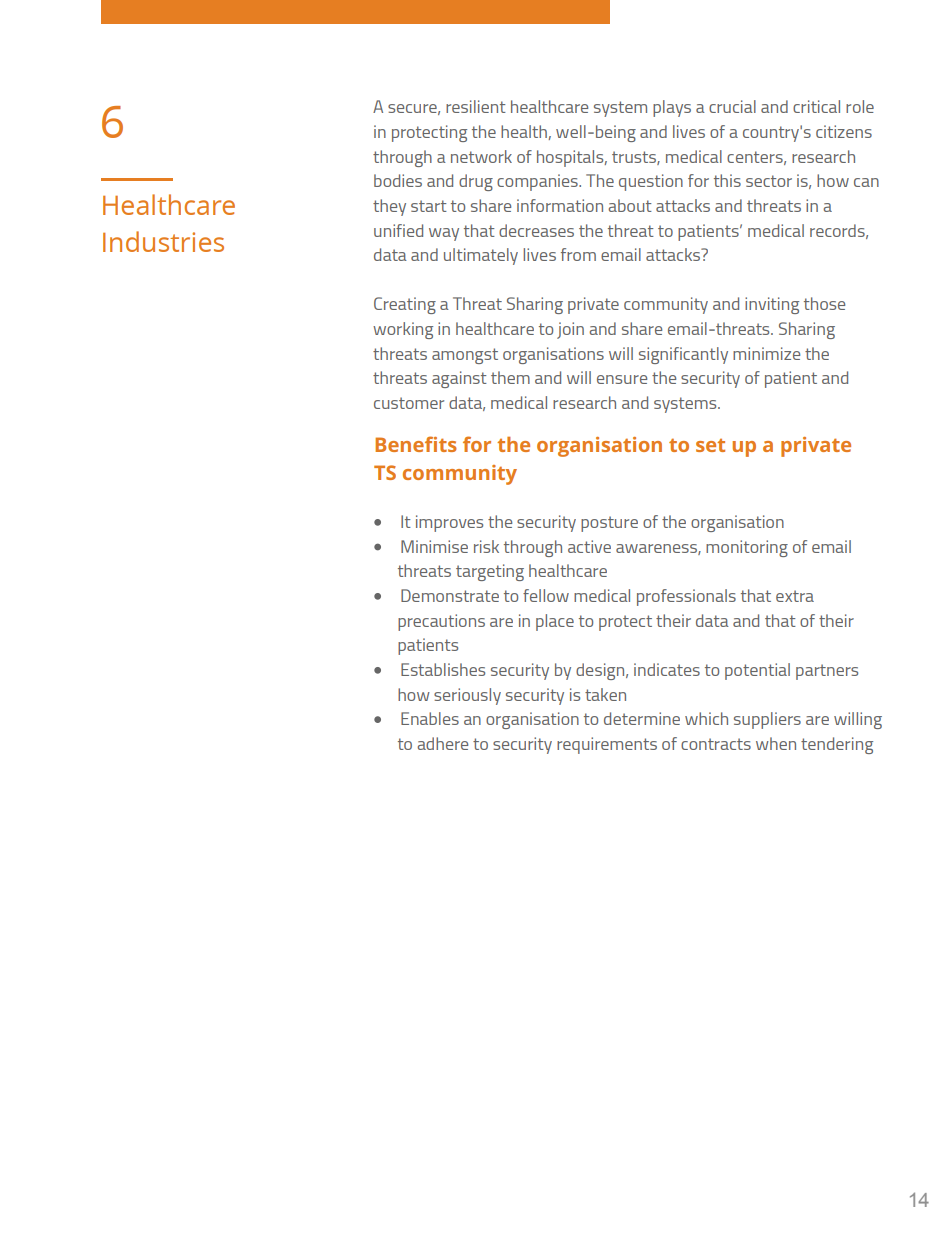 The image size is (952, 1233). I want to click on critical, so click(816, 106).
